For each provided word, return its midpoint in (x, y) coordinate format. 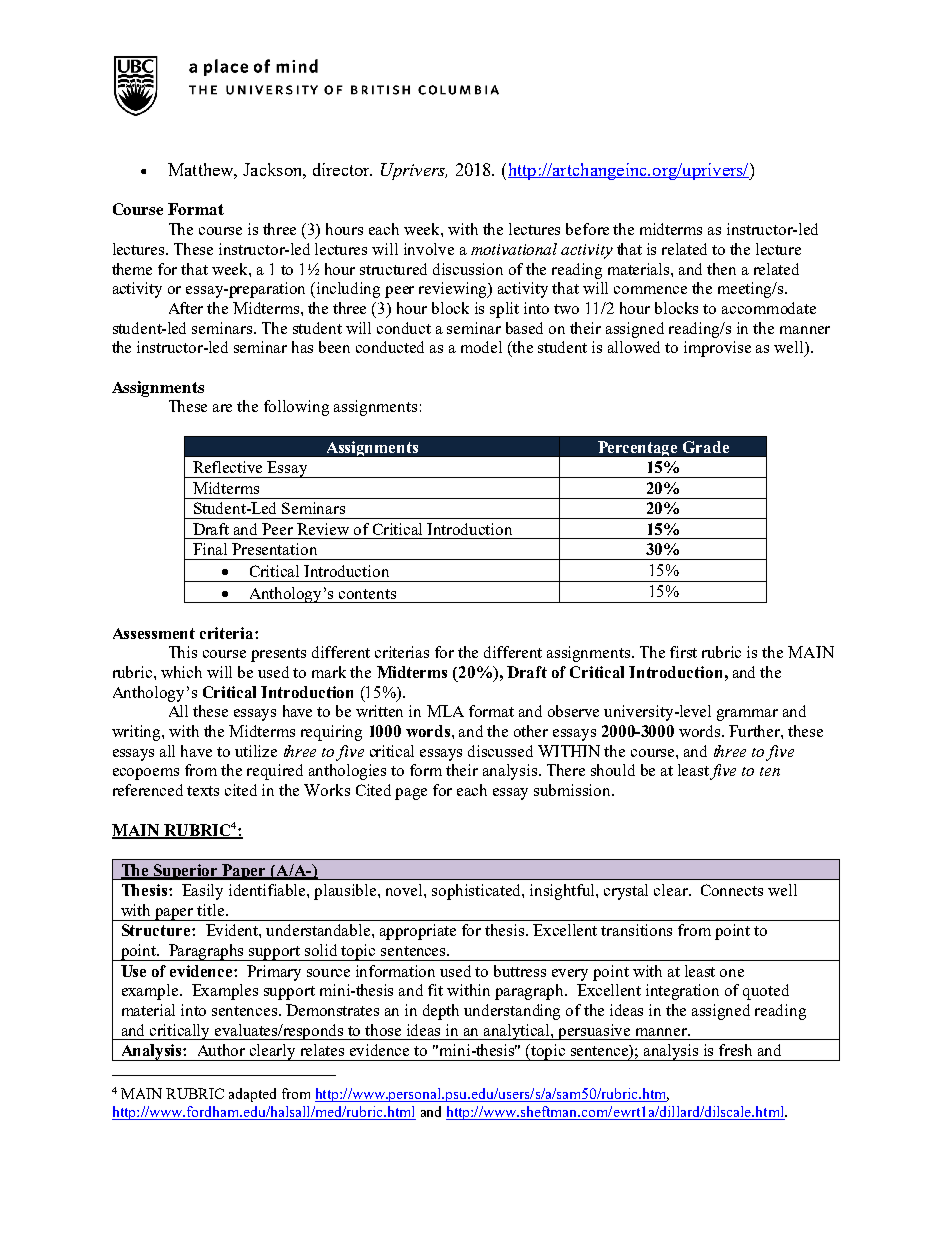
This (183, 652)
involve (429, 249)
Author (221, 1050)
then (721, 269)
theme (132, 269)
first (683, 652)
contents (367, 594)
